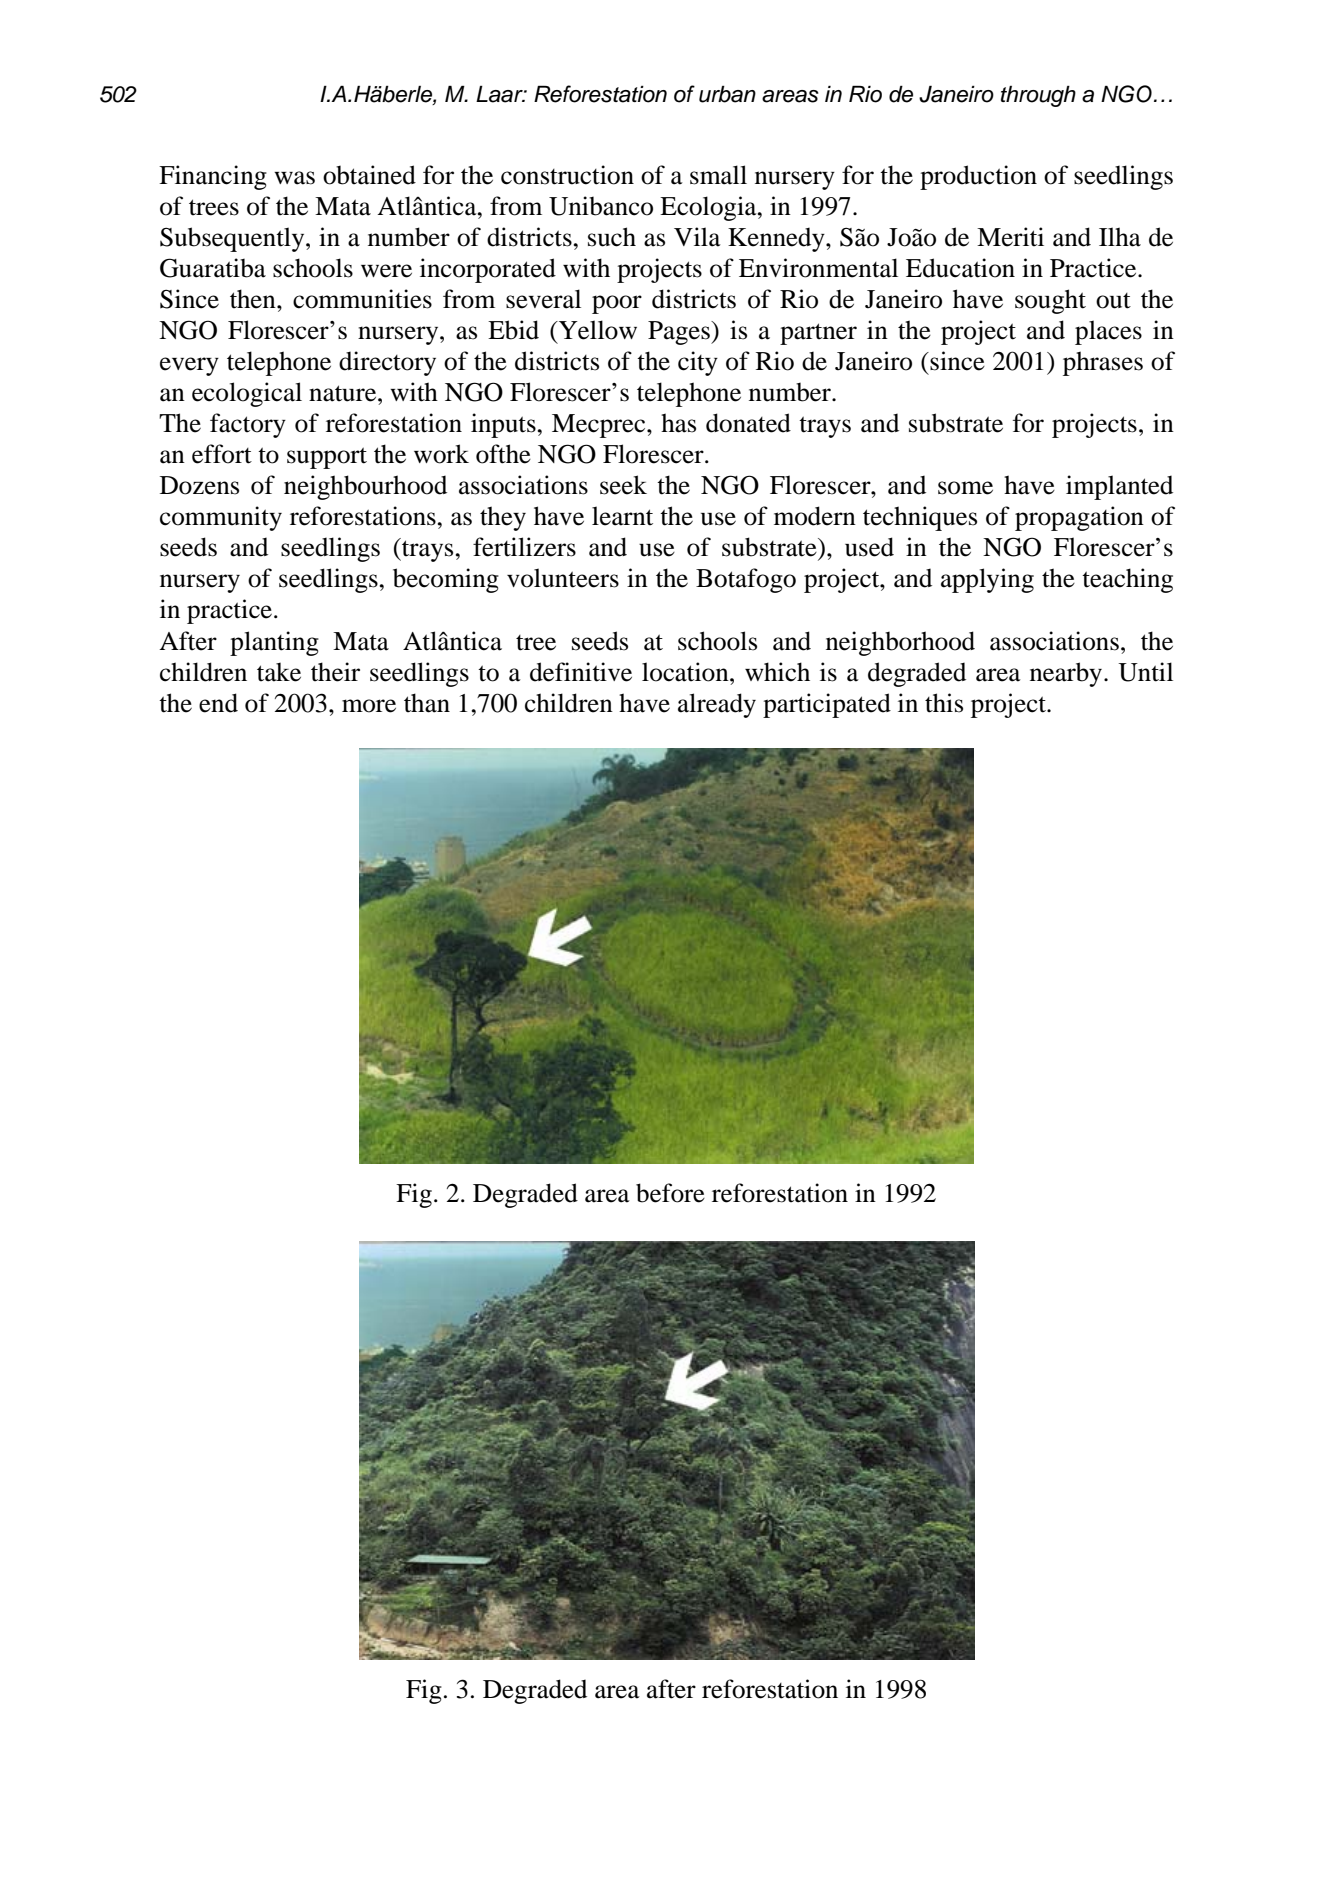  Describe the element at coordinates (686, 672) in the screenshot. I see `location` at that location.
